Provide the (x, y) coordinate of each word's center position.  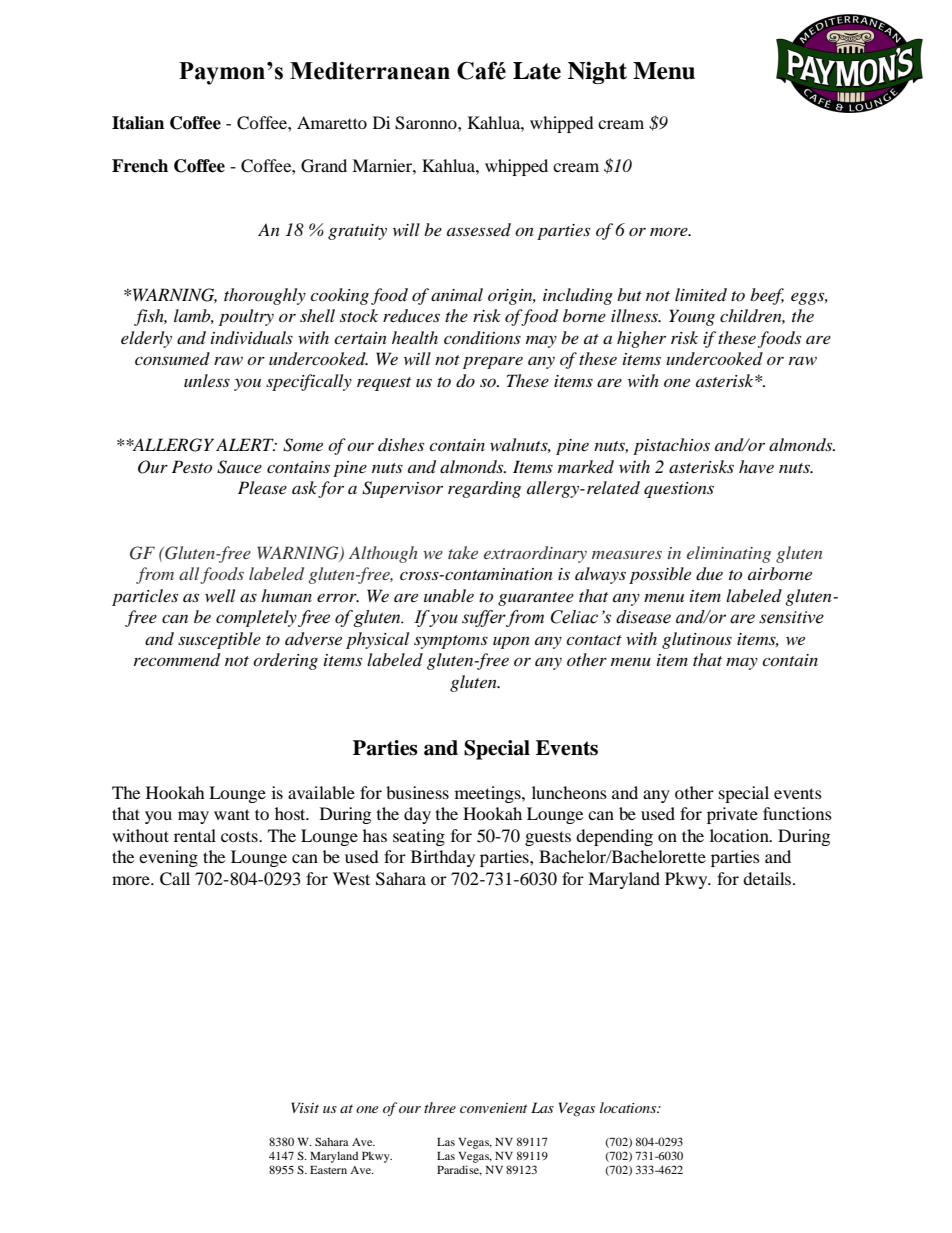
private (732, 815)
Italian (138, 123)
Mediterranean (370, 71)
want (232, 814)
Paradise (459, 1170)
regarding (484, 489)
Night (597, 72)
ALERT (246, 444)
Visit (305, 1107)
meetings (489, 794)
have (756, 466)
